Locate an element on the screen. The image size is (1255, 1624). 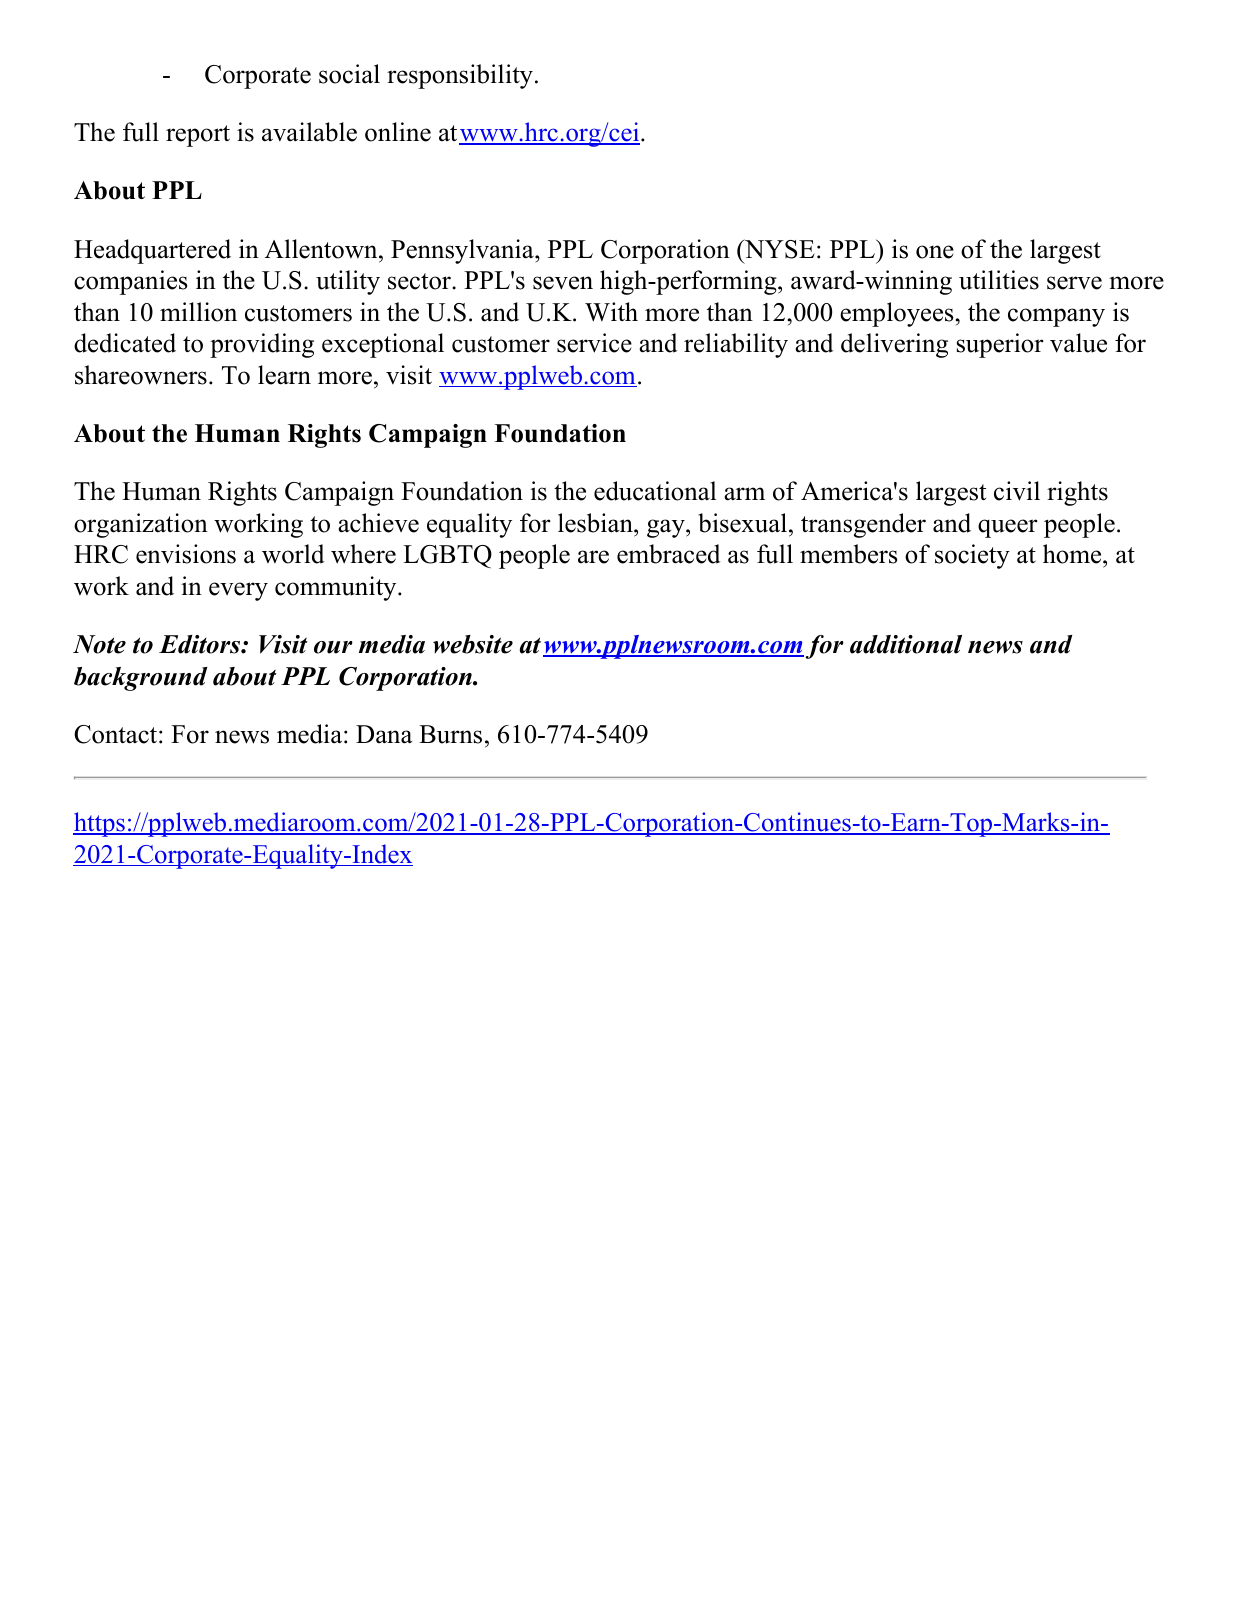
one is located at coordinates (935, 252).
